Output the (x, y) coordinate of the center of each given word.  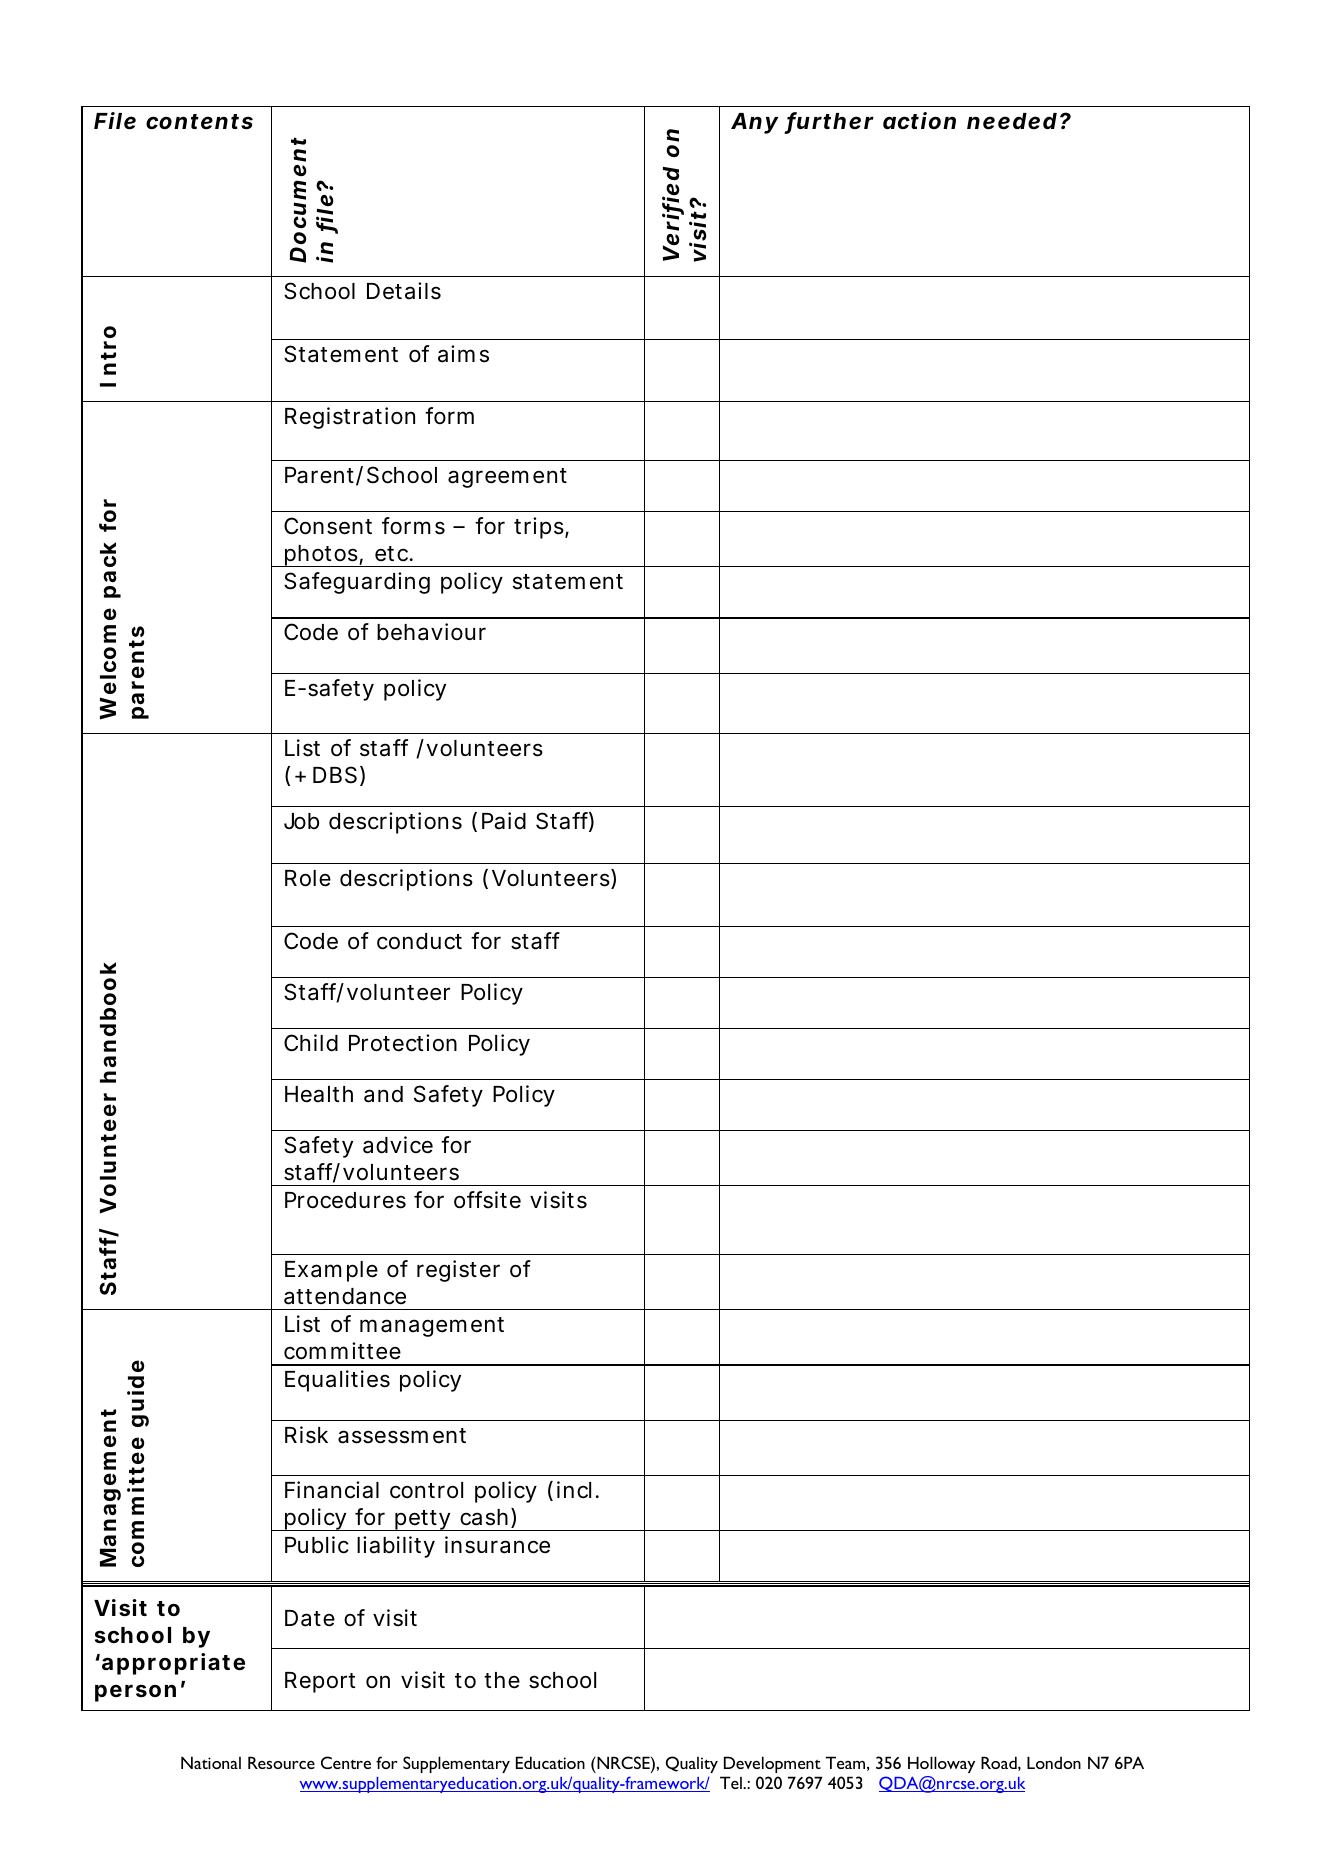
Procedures (345, 1200)
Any (754, 123)
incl (574, 1490)
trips (540, 528)
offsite (487, 1200)
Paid (504, 821)
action (919, 120)
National (211, 1762)
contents (199, 122)
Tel (732, 1782)
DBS (335, 775)
